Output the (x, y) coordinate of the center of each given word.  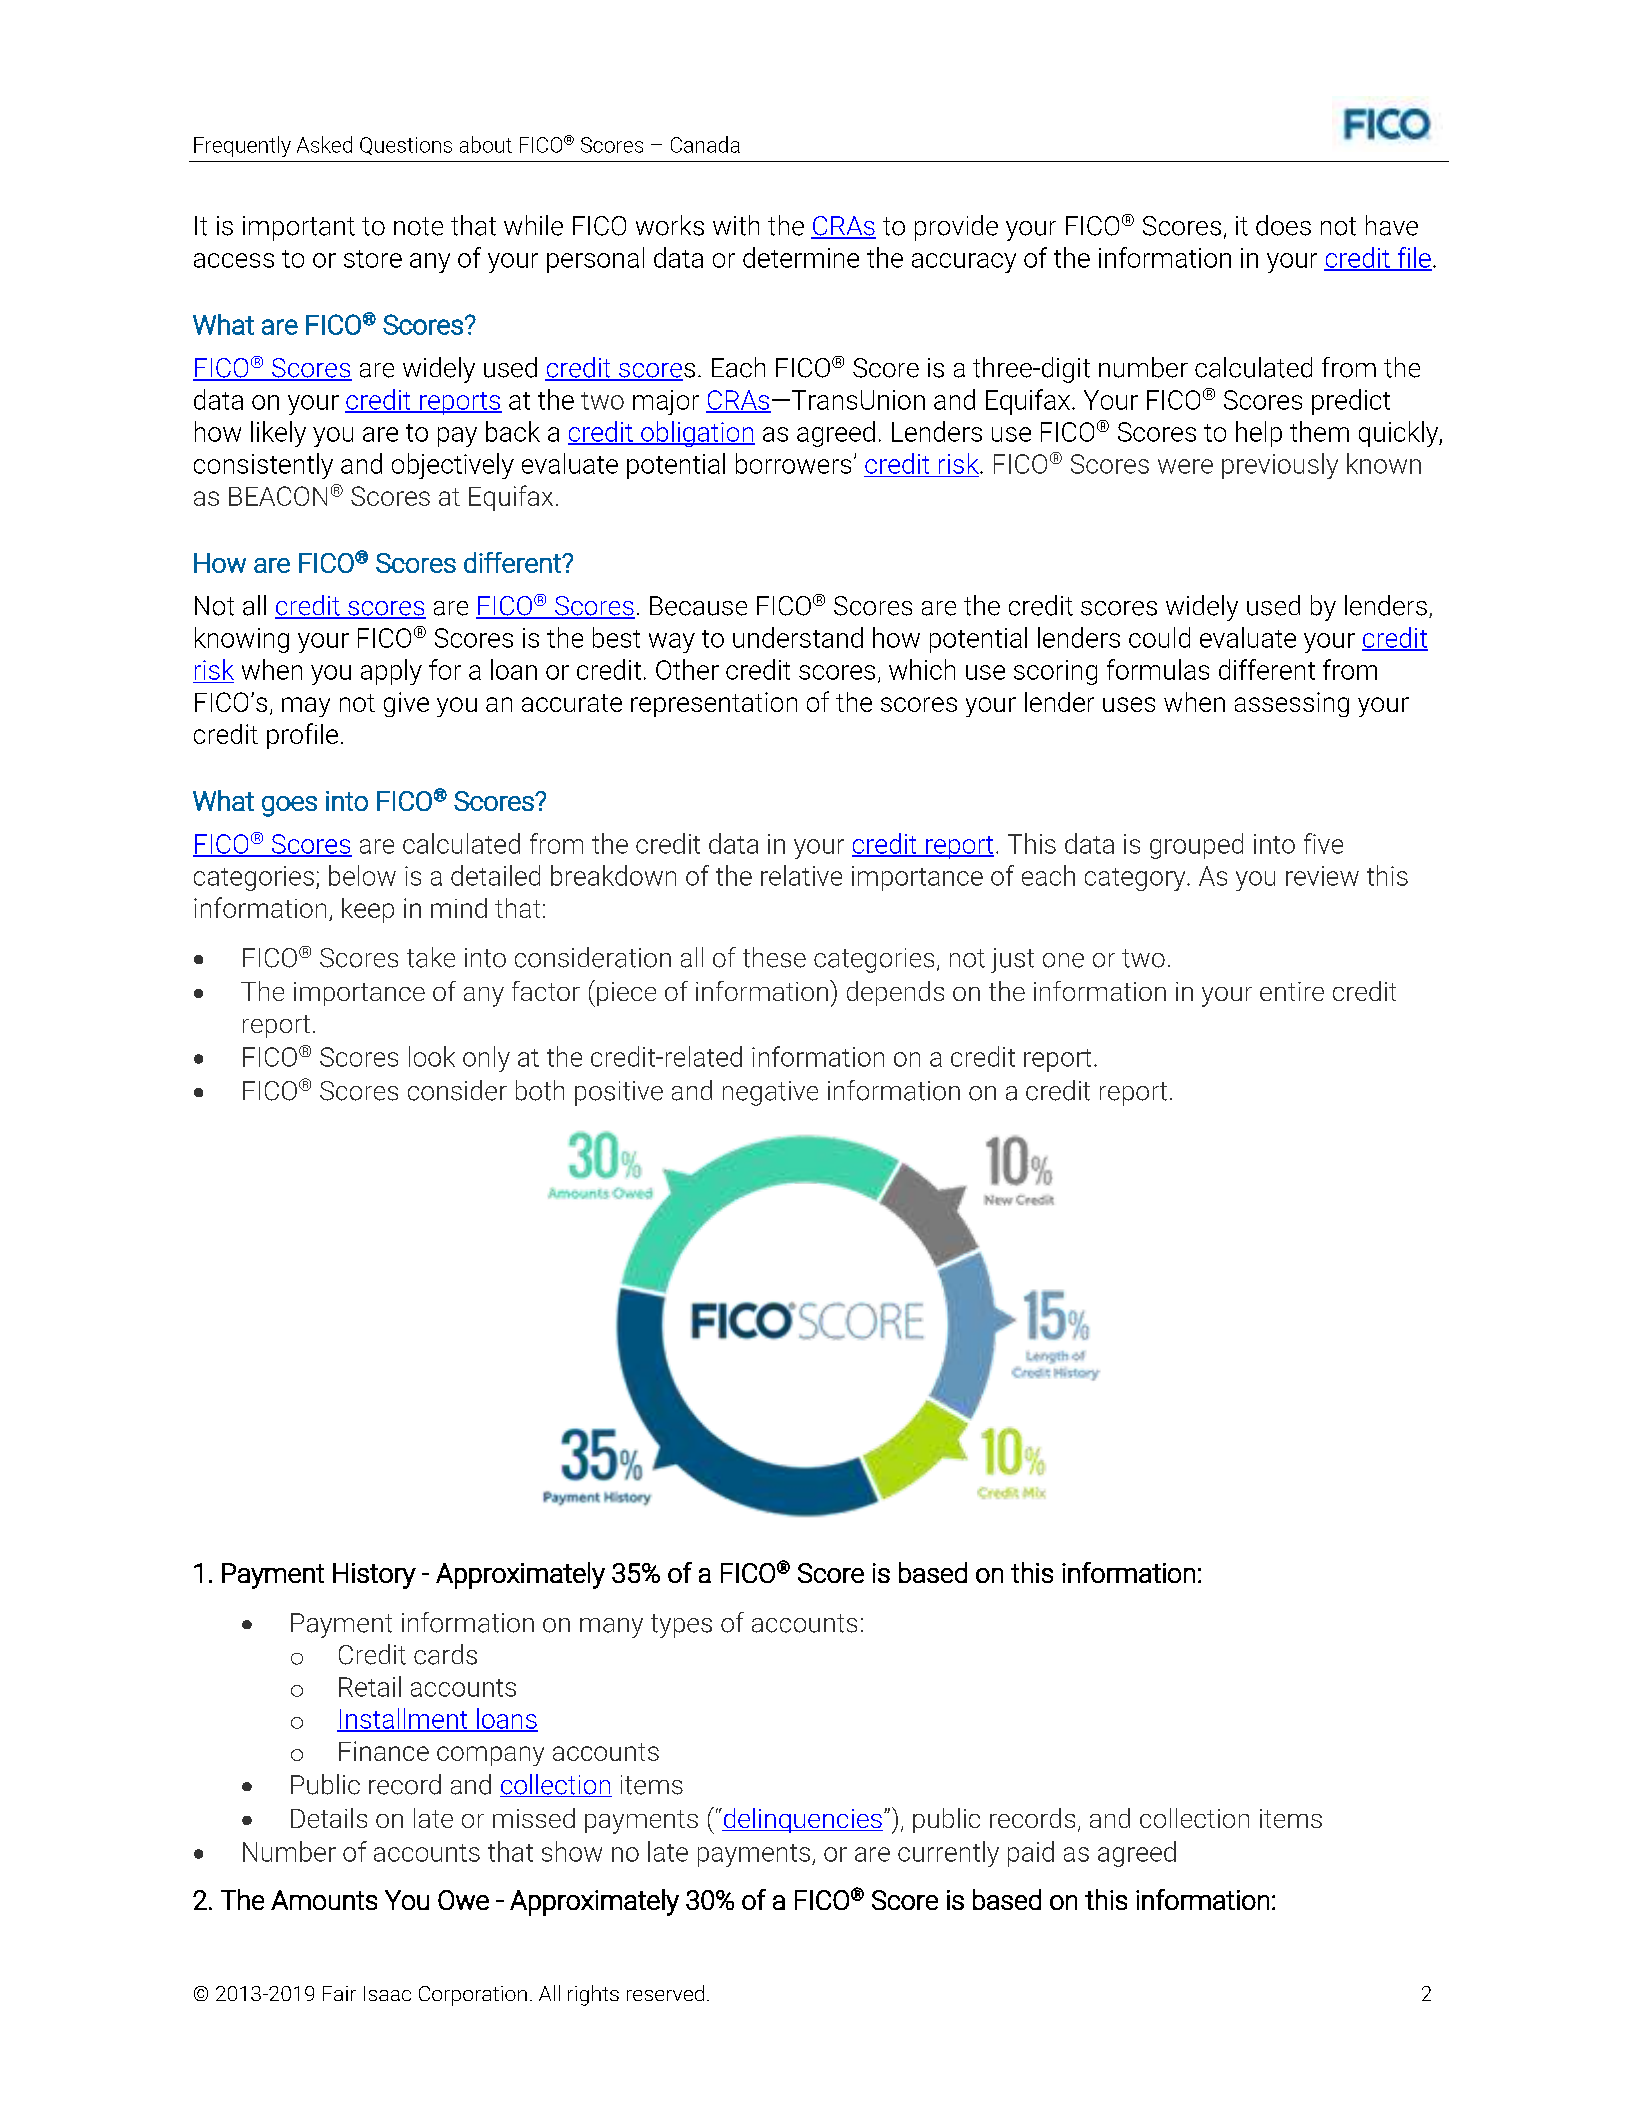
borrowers (793, 463)
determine (801, 257)
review (1322, 876)
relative (801, 875)
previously (1280, 466)
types (681, 1626)
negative (770, 1093)
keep (368, 910)
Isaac (387, 1993)
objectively (453, 466)
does (1283, 225)
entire (1292, 991)
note (418, 226)
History (374, 1576)
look (432, 1056)
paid (1031, 1854)
